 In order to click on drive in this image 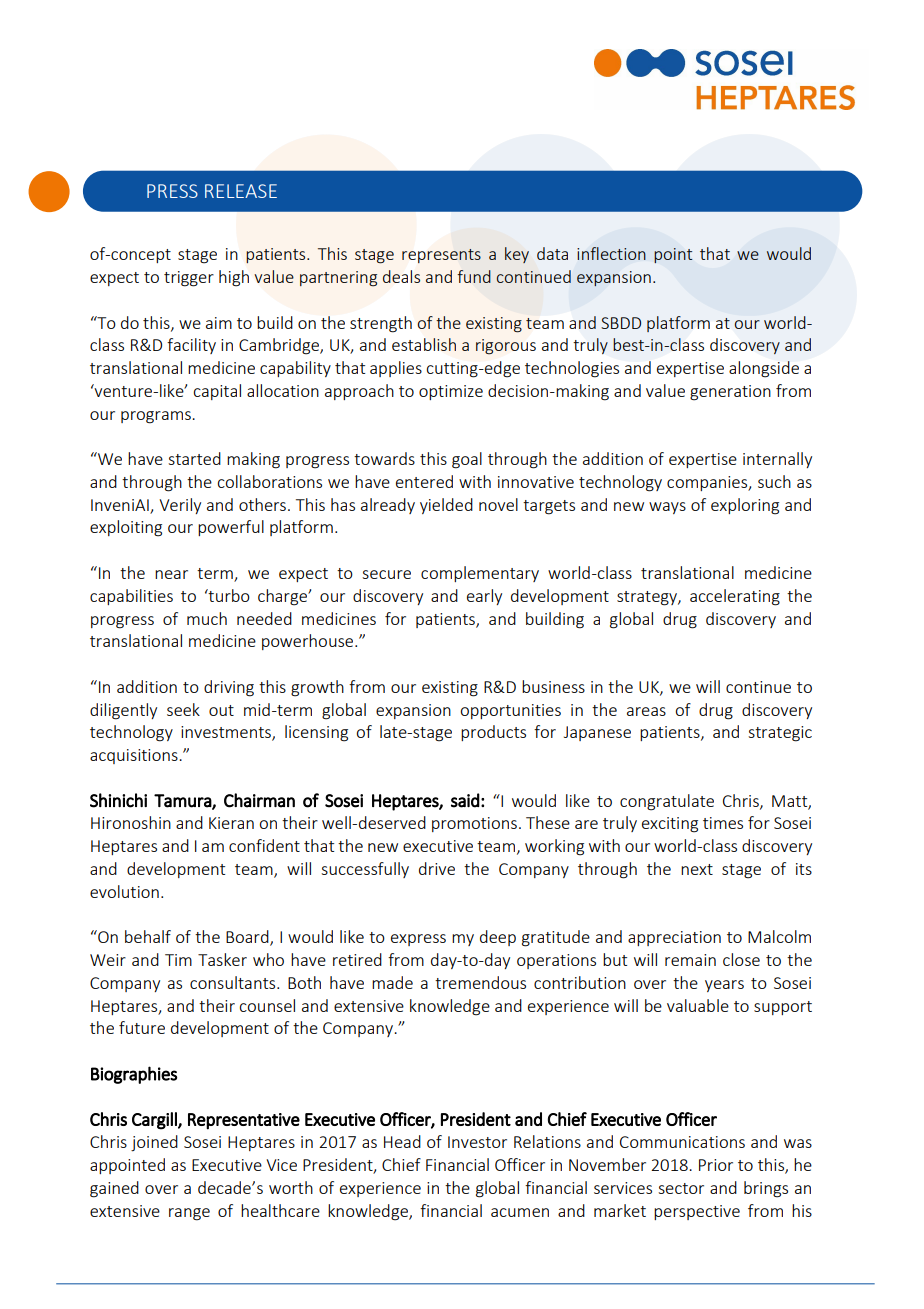, I will do `click(437, 868)`.
